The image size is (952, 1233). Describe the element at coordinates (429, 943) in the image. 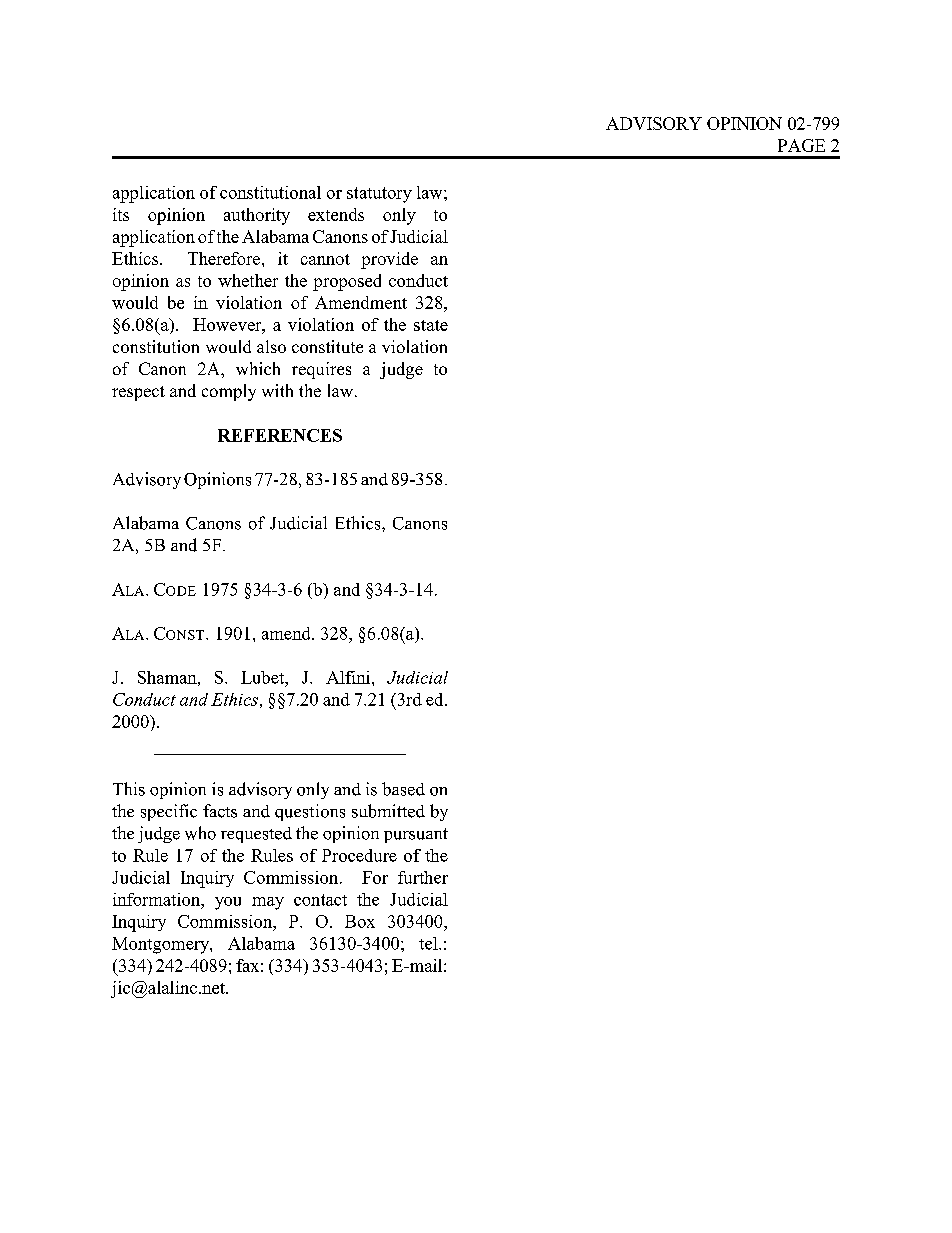

I see `tel` at that location.
